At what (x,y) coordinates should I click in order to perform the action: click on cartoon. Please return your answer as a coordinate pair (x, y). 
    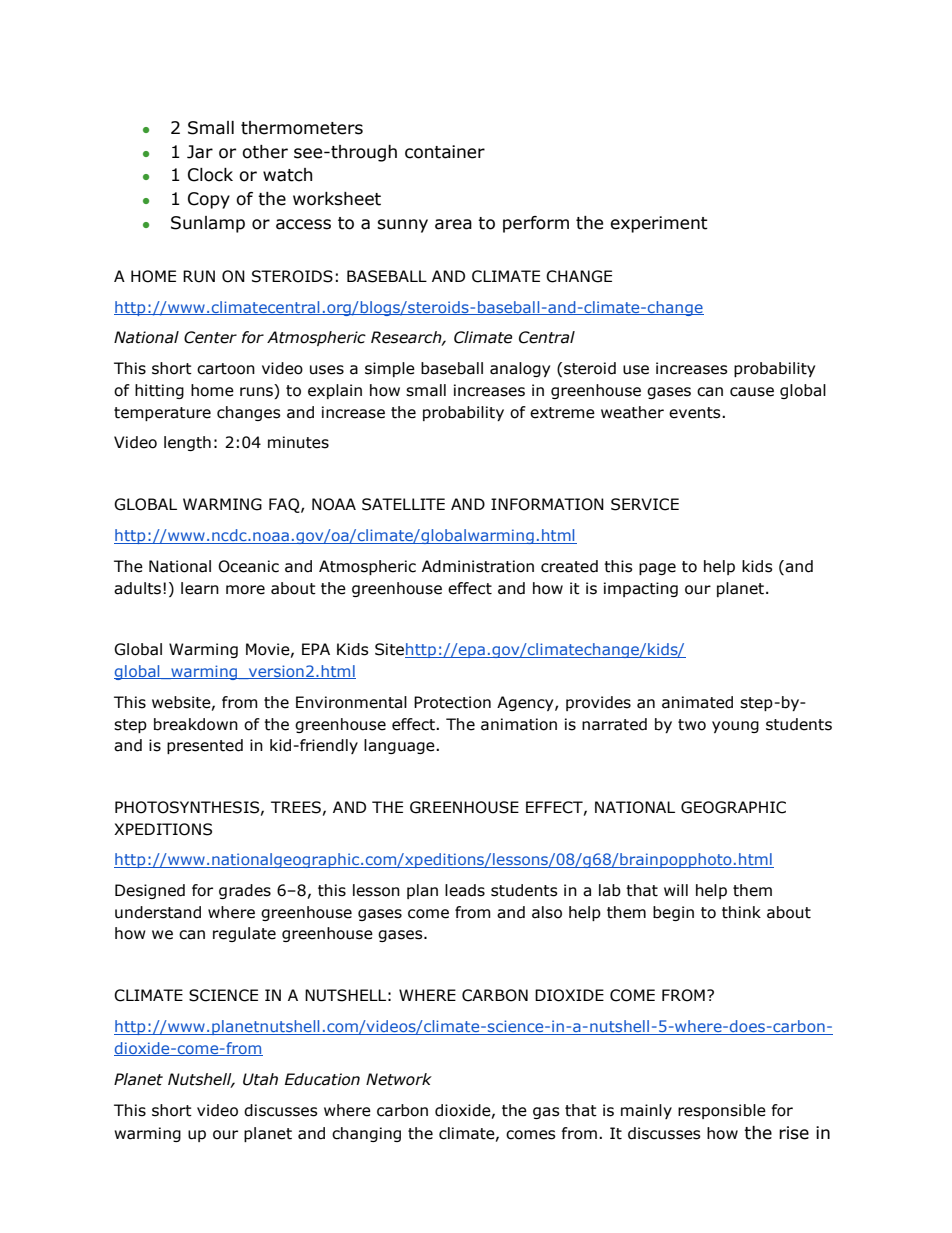
    Looking at the image, I should click on (226, 369).
